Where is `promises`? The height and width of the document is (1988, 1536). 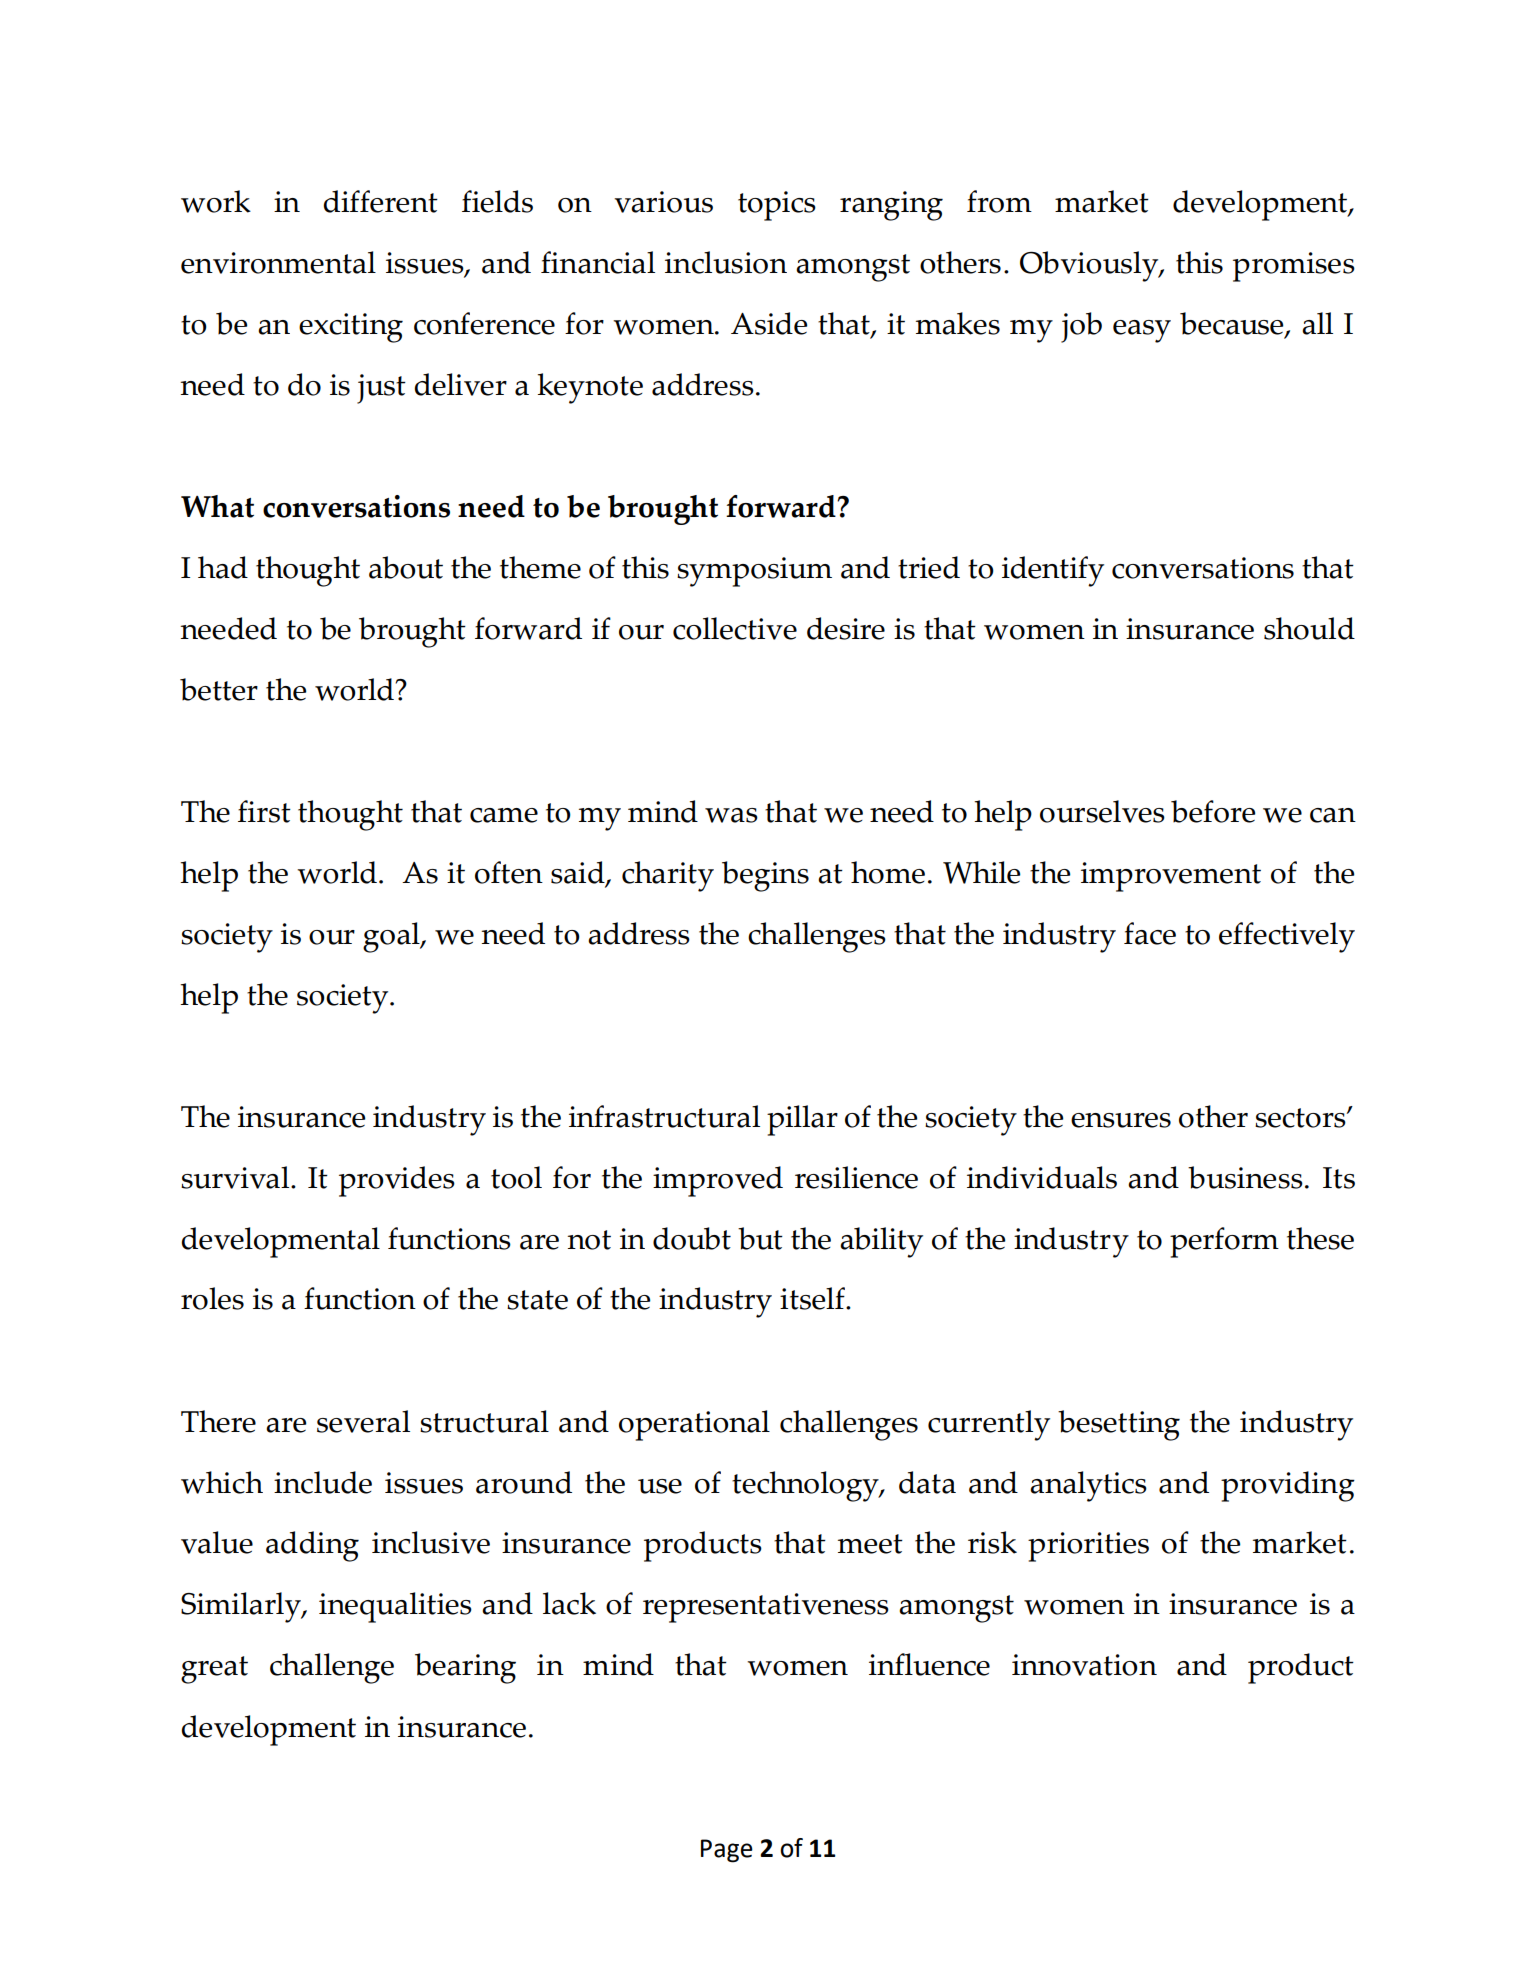 promises is located at coordinates (1294, 267).
